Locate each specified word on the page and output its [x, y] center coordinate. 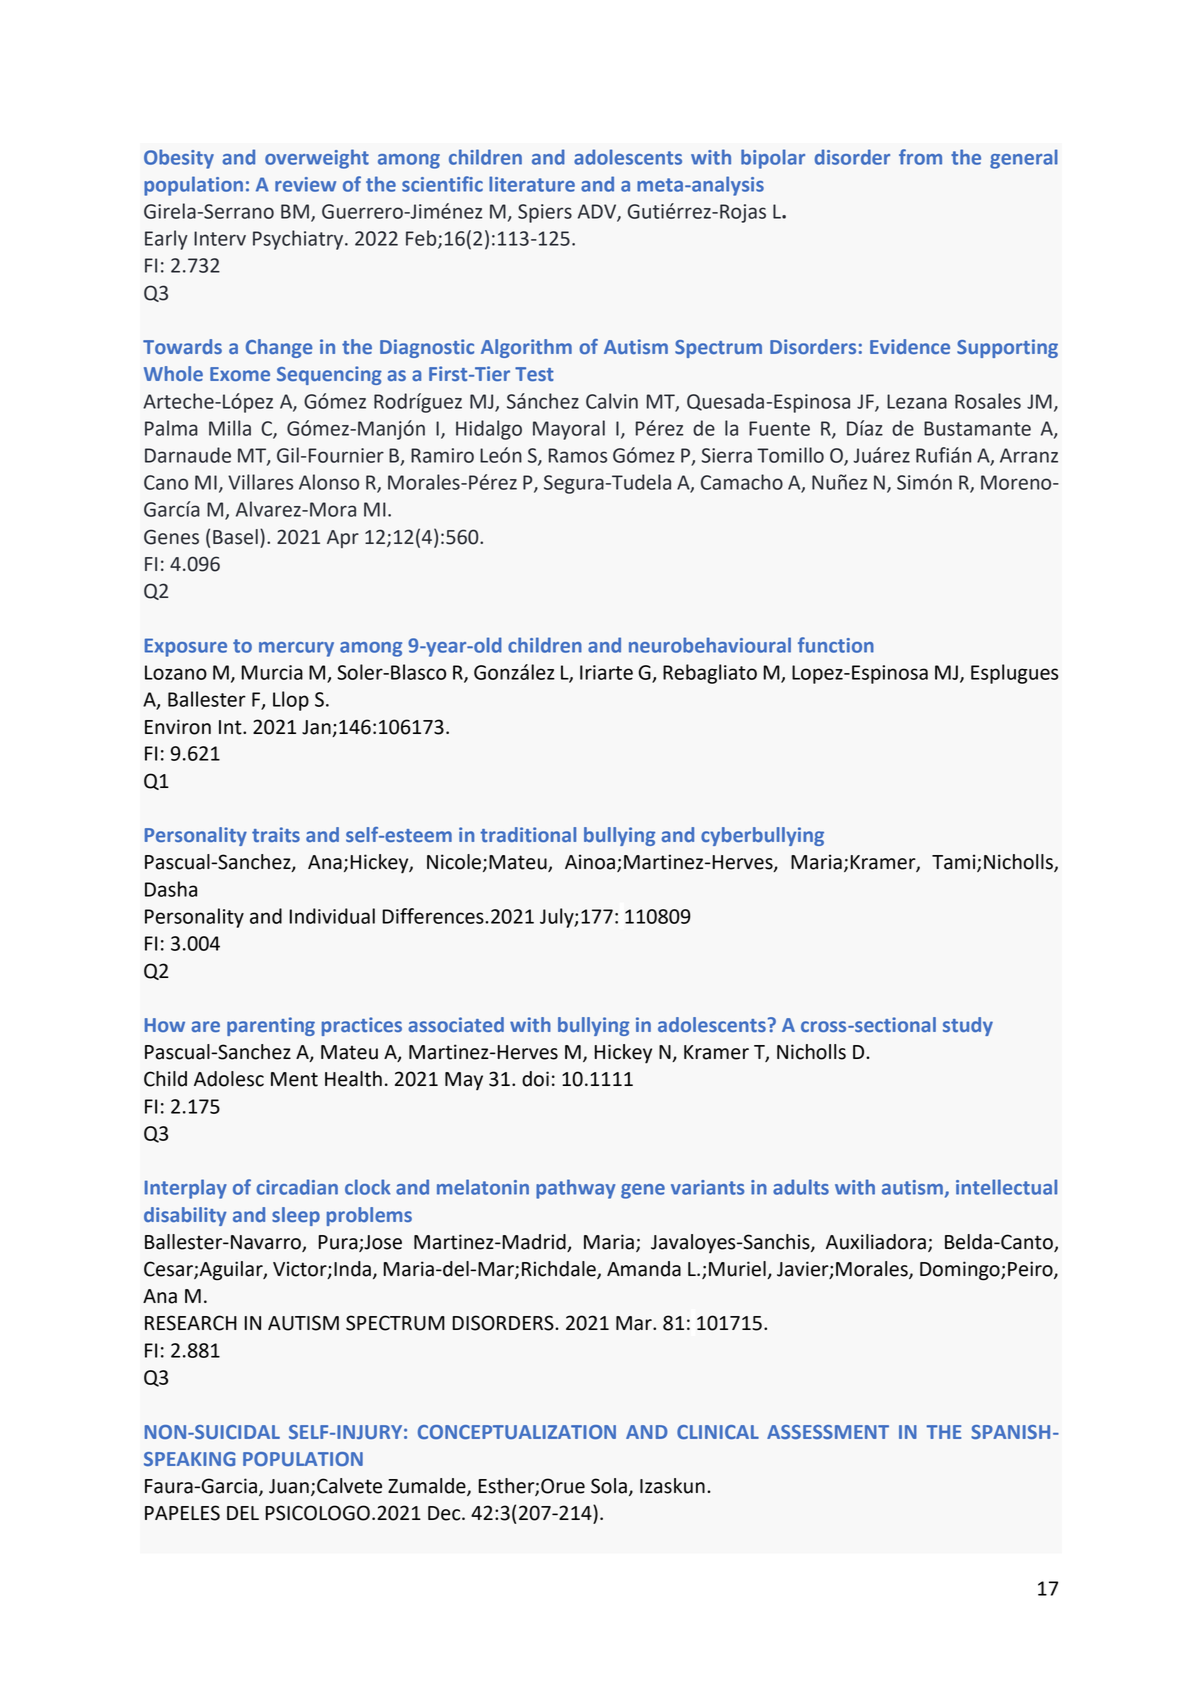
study [968, 1026]
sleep [296, 1216]
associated [456, 1024]
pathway [575, 1189]
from [920, 157]
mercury [296, 649]
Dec [445, 1513]
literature [532, 184]
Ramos [578, 455]
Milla [230, 428]
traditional [528, 834]
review [305, 184]
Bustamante [977, 428]
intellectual [1006, 1187]
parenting [271, 1026]
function [836, 645]
